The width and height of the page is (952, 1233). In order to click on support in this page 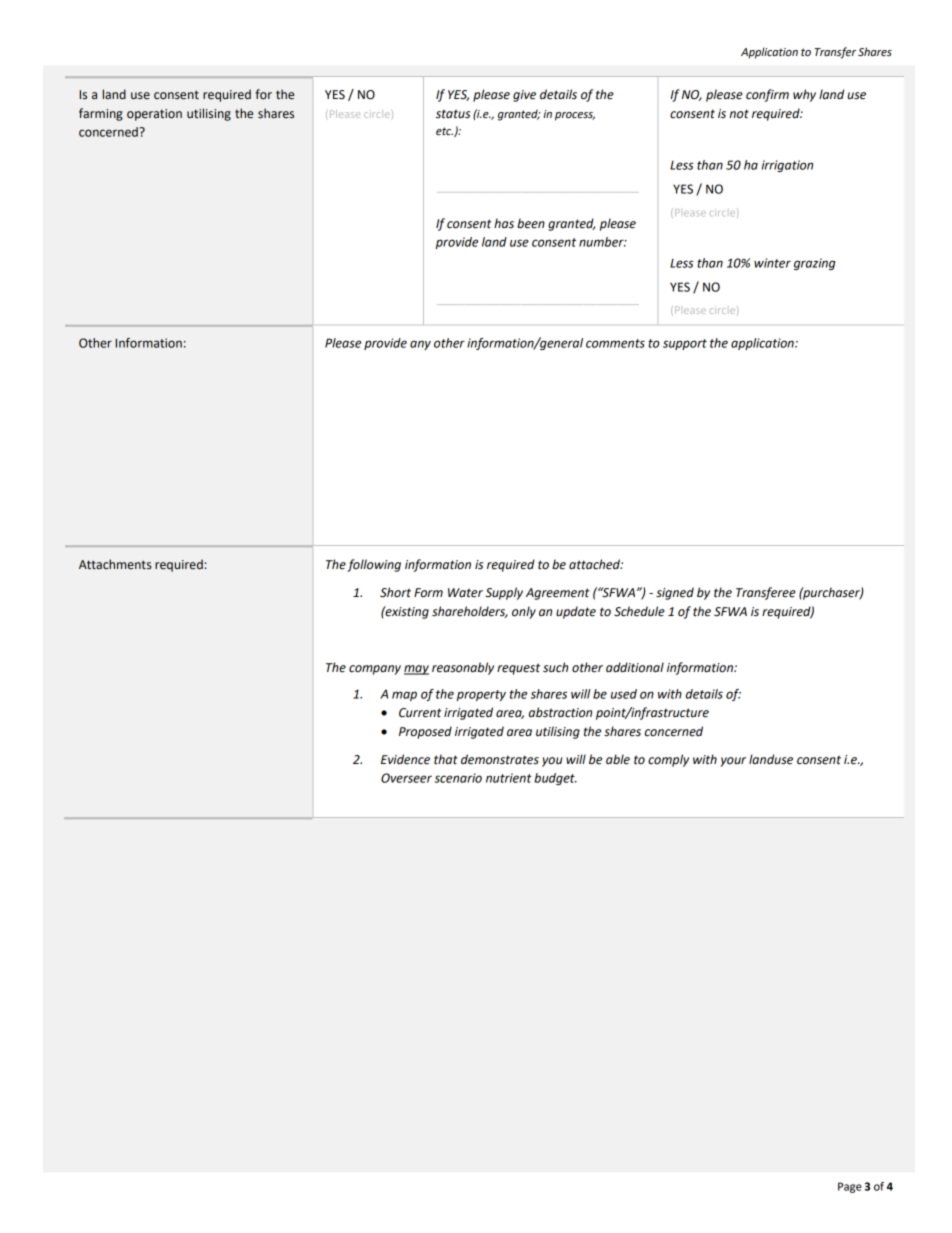, I will do `click(685, 344)`.
